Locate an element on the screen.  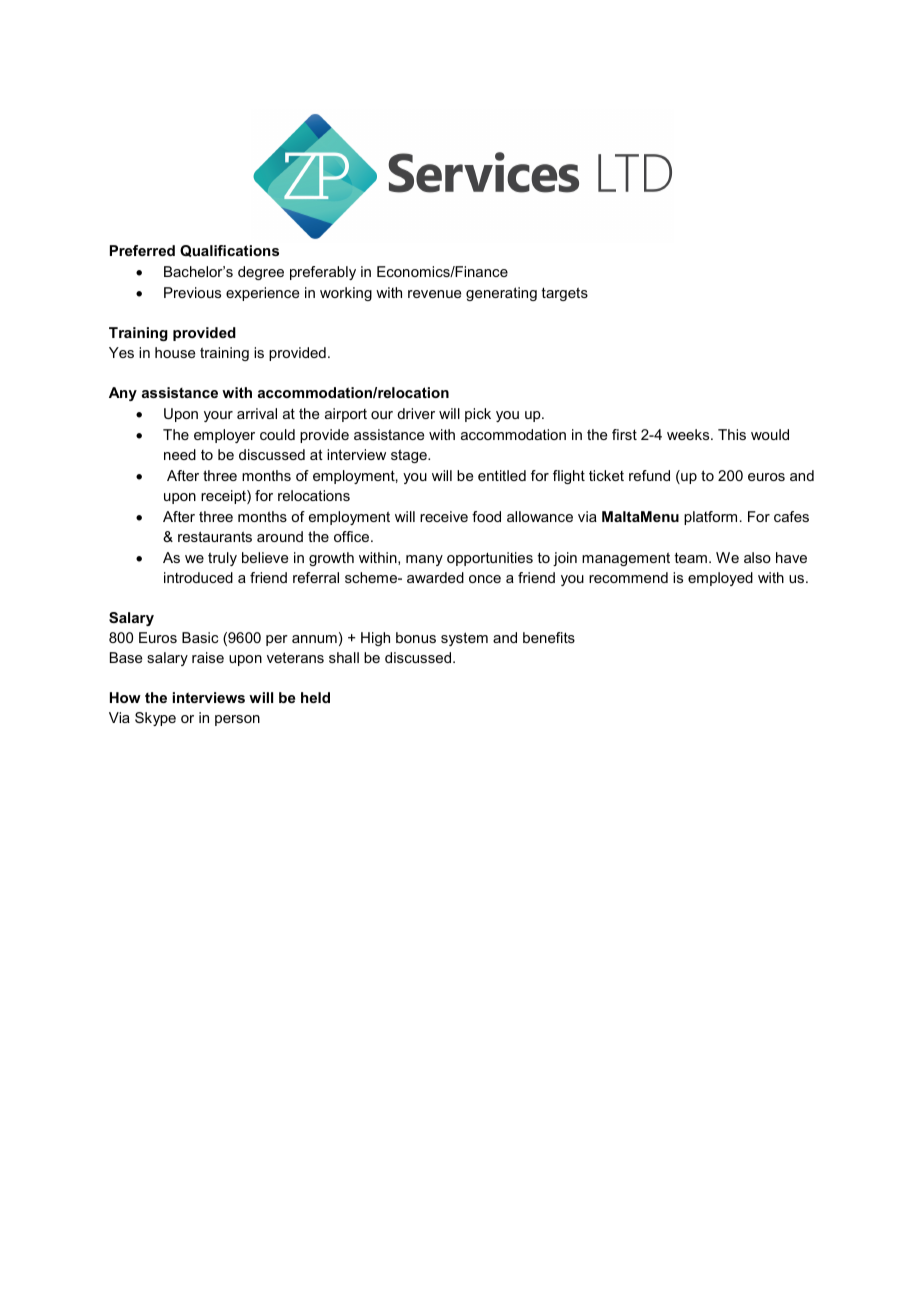
receipt is located at coordinates (224, 497).
